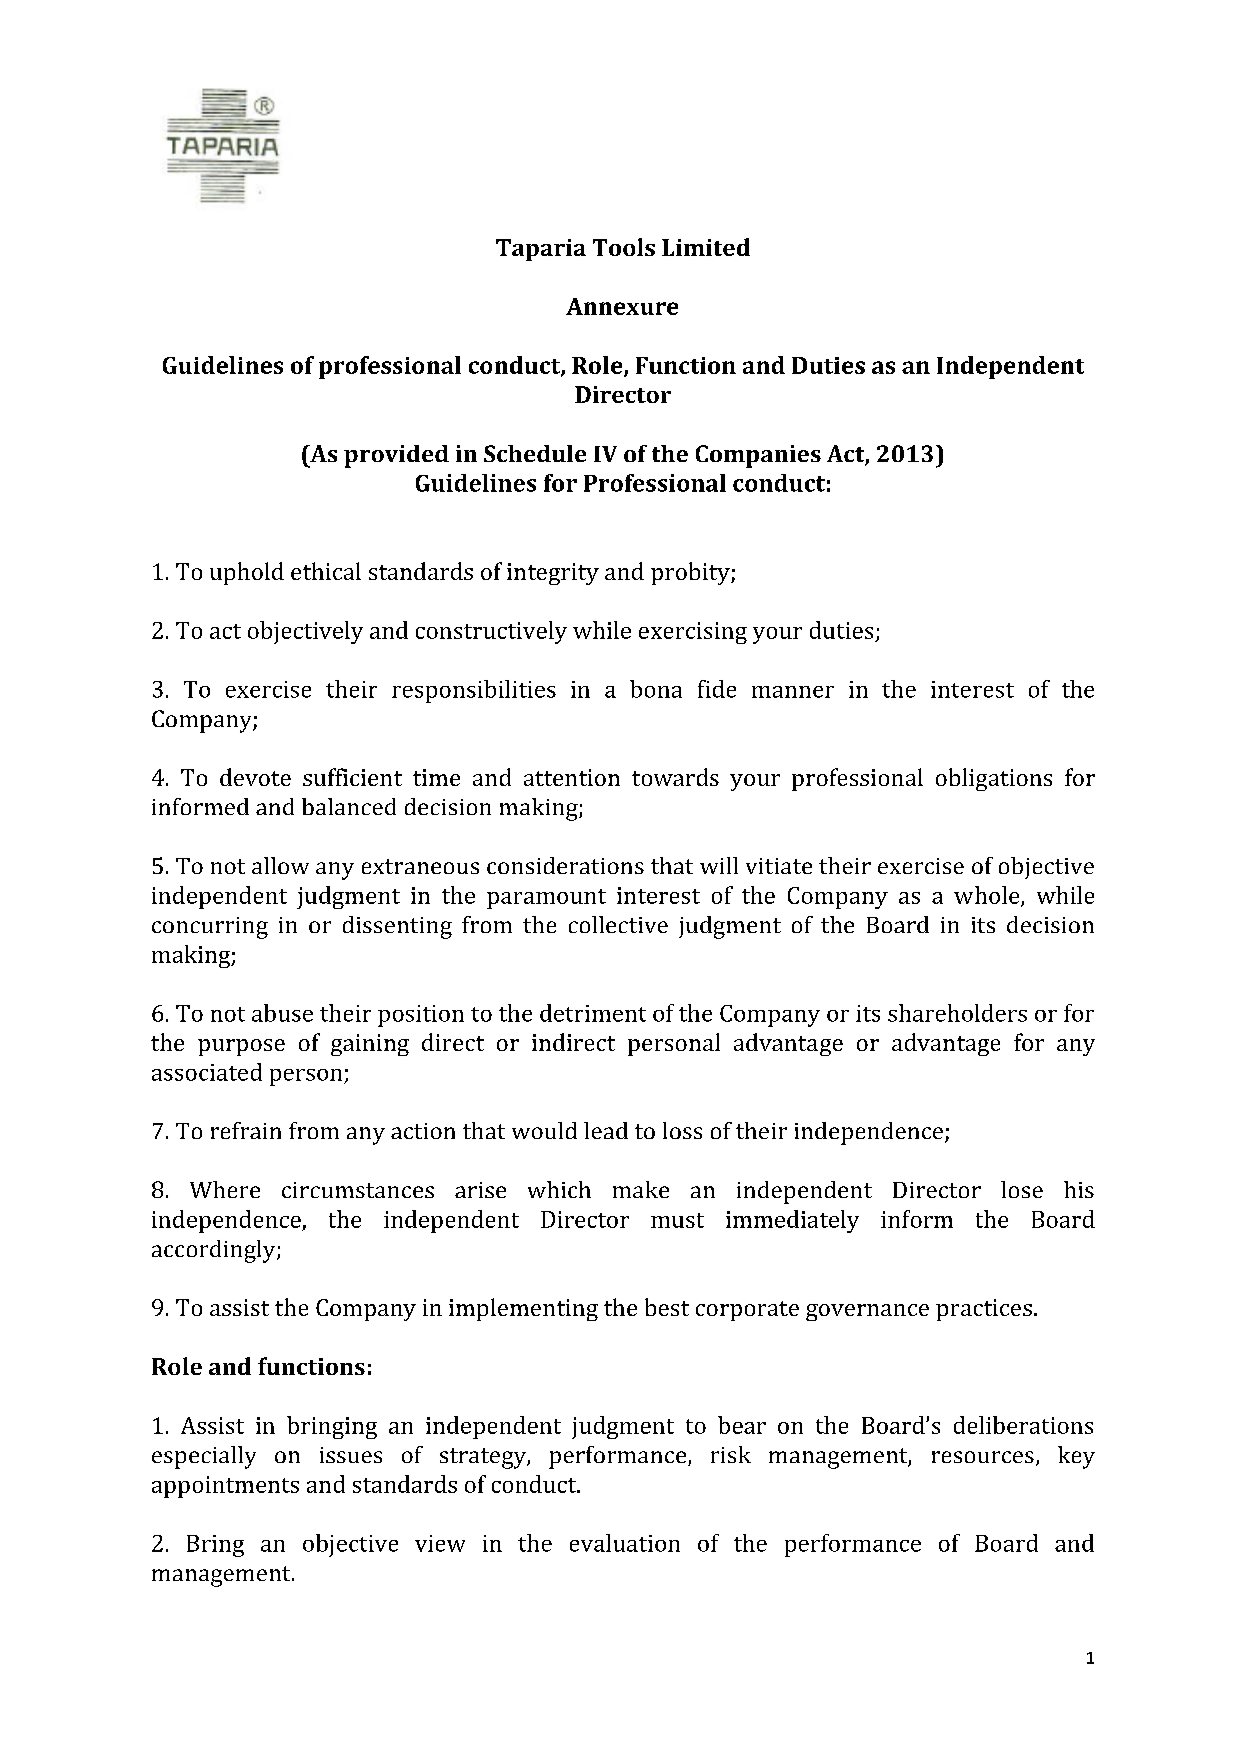 The height and width of the document is (1762, 1246). Describe the element at coordinates (396, 456) in the document. I see `provided` at that location.
